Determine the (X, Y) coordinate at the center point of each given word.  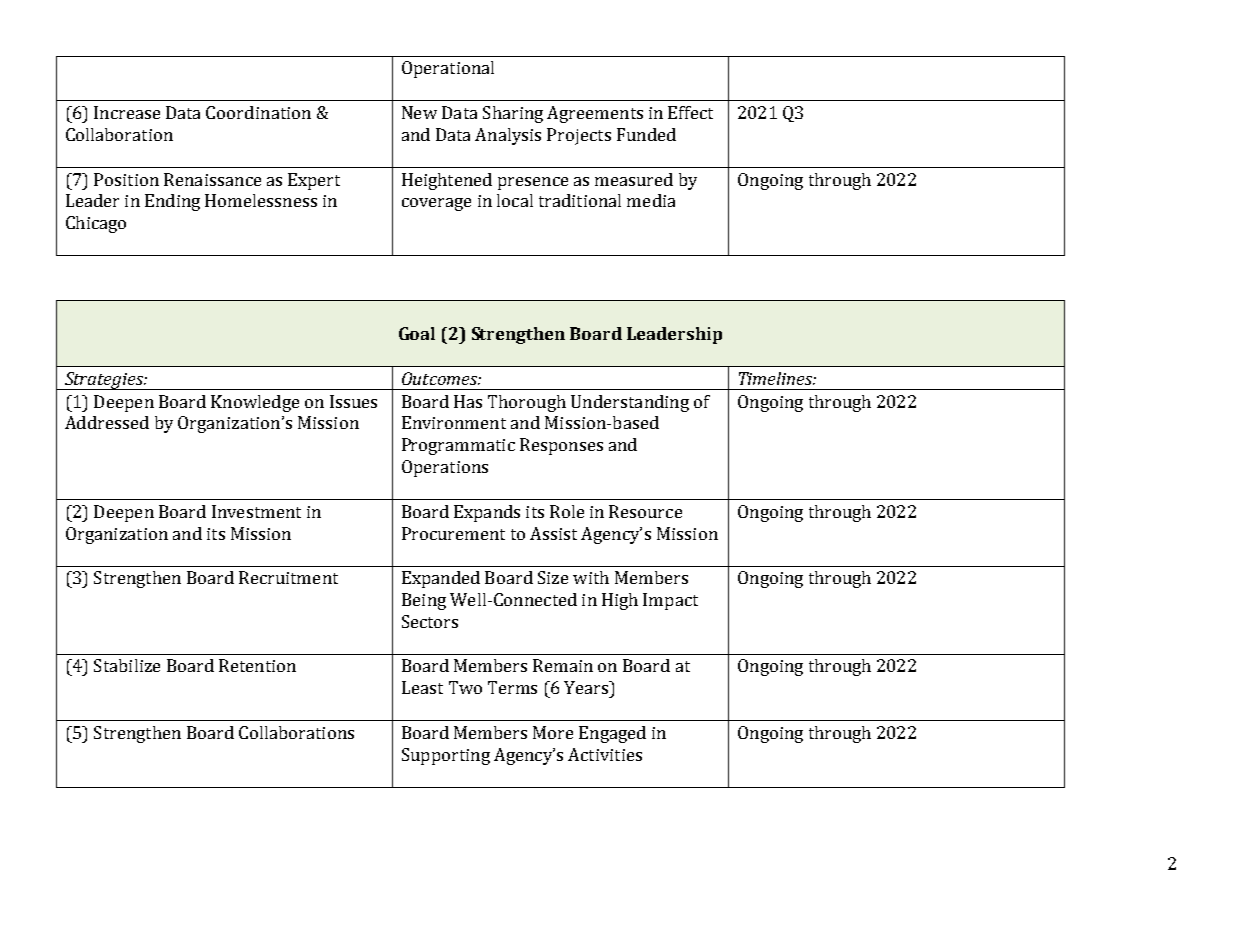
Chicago (96, 224)
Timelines (776, 378)
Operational (448, 69)
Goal (417, 333)
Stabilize (127, 665)
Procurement (453, 533)
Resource (645, 511)
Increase (127, 112)
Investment (256, 511)
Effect (690, 112)
